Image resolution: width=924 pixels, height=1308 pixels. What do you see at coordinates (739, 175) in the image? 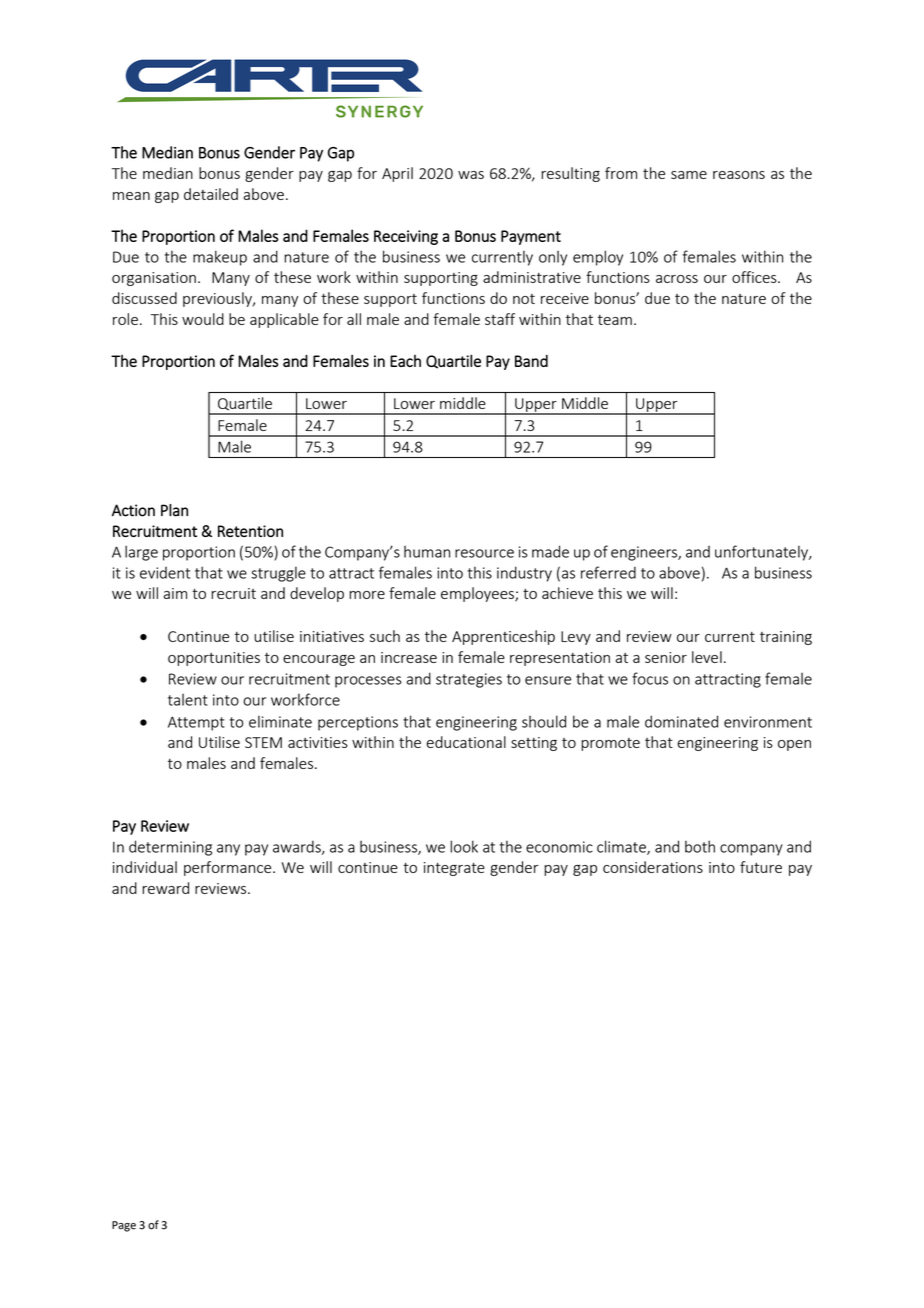
I see `reasons` at bounding box center [739, 175].
